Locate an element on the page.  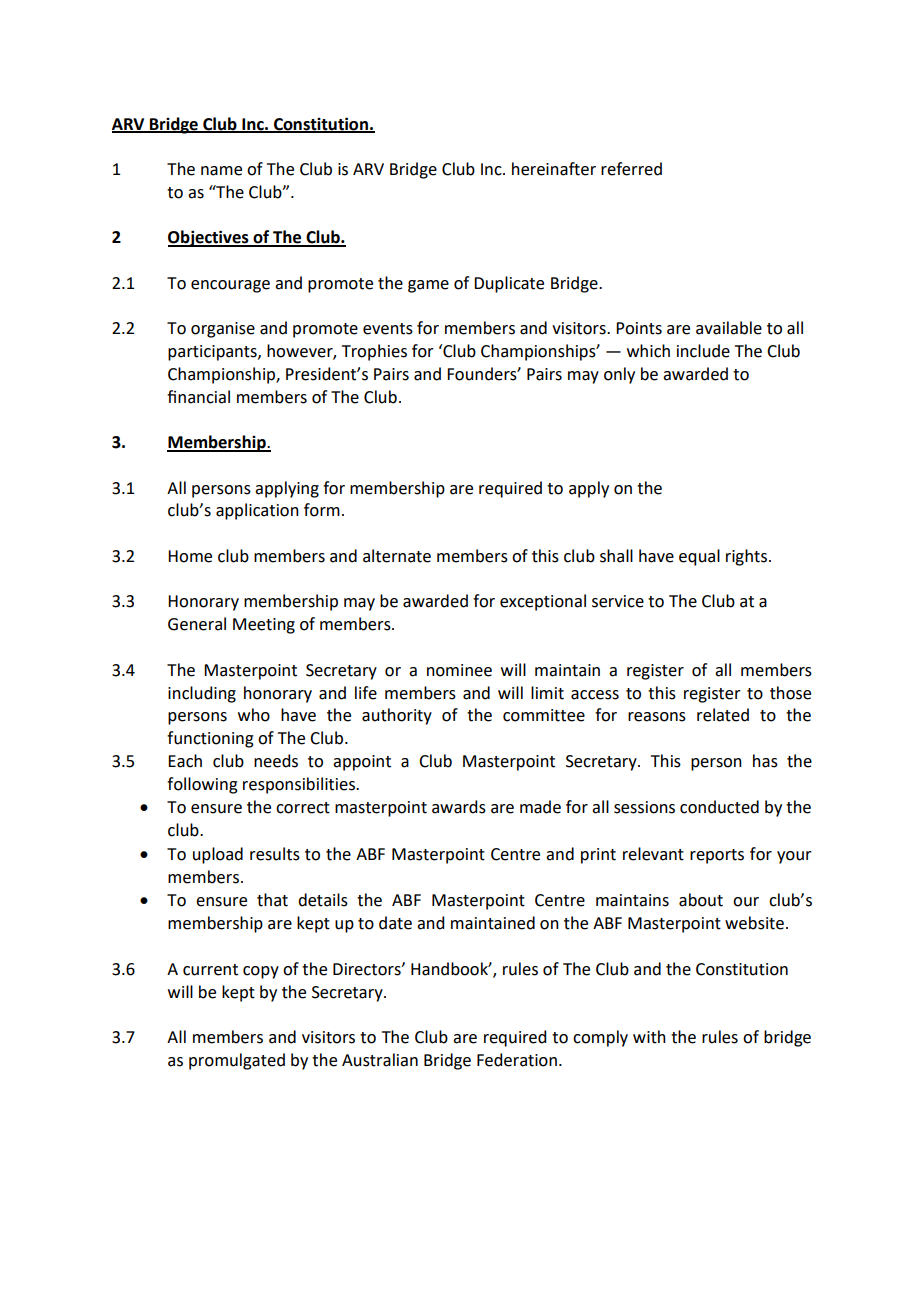
alternate is located at coordinates (397, 556).
